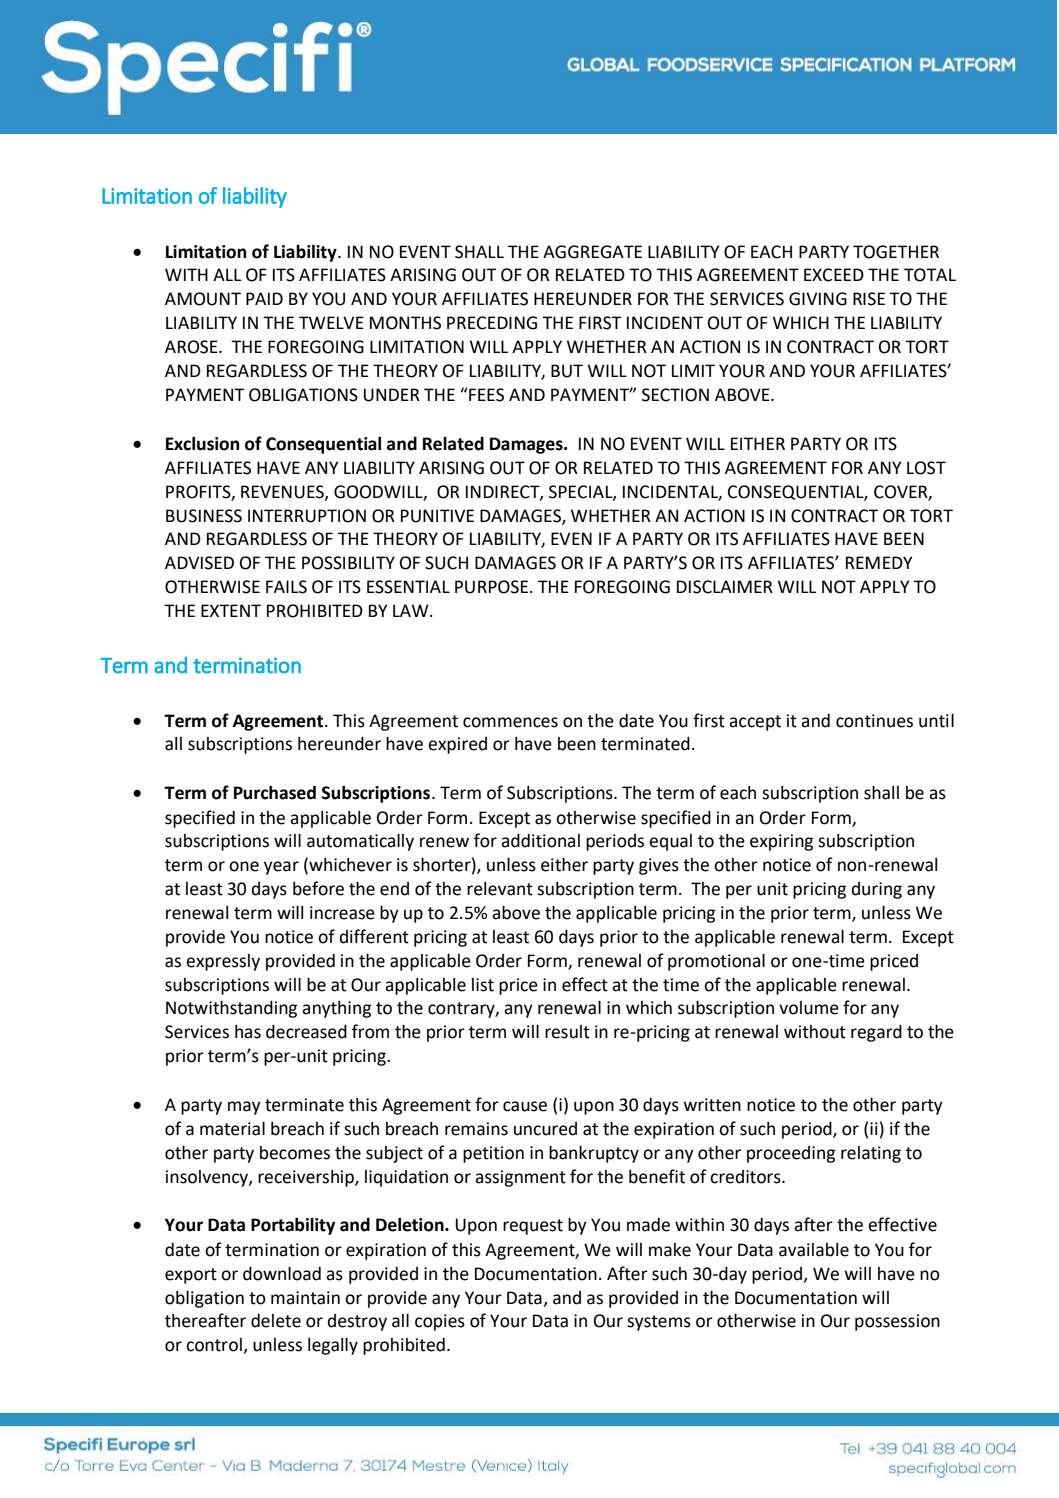 Image resolution: width=1059 pixels, height=1498 pixels. What do you see at coordinates (879, 562) in the screenshot?
I see `REMEDY` at bounding box center [879, 562].
